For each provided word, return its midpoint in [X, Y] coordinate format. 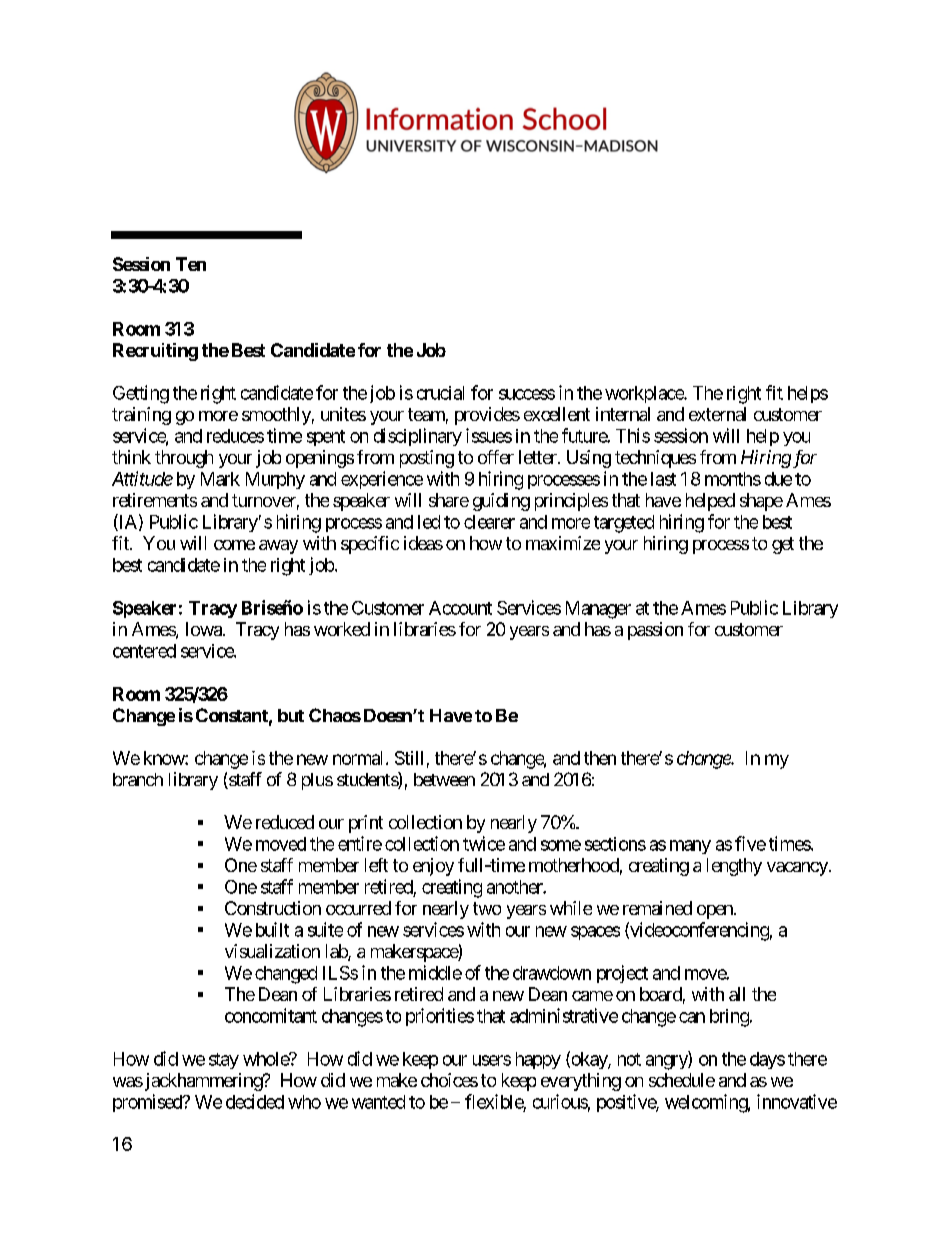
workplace [645, 394]
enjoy [433, 867]
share [449, 500]
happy [538, 1060]
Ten [191, 264]
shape [761, 502]
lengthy [734, 867]
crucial [440, 393]
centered [144, 651]
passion [655, 631]
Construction [273, 908]
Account [460, 608]
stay [224, 1061]
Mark [220, 479]
